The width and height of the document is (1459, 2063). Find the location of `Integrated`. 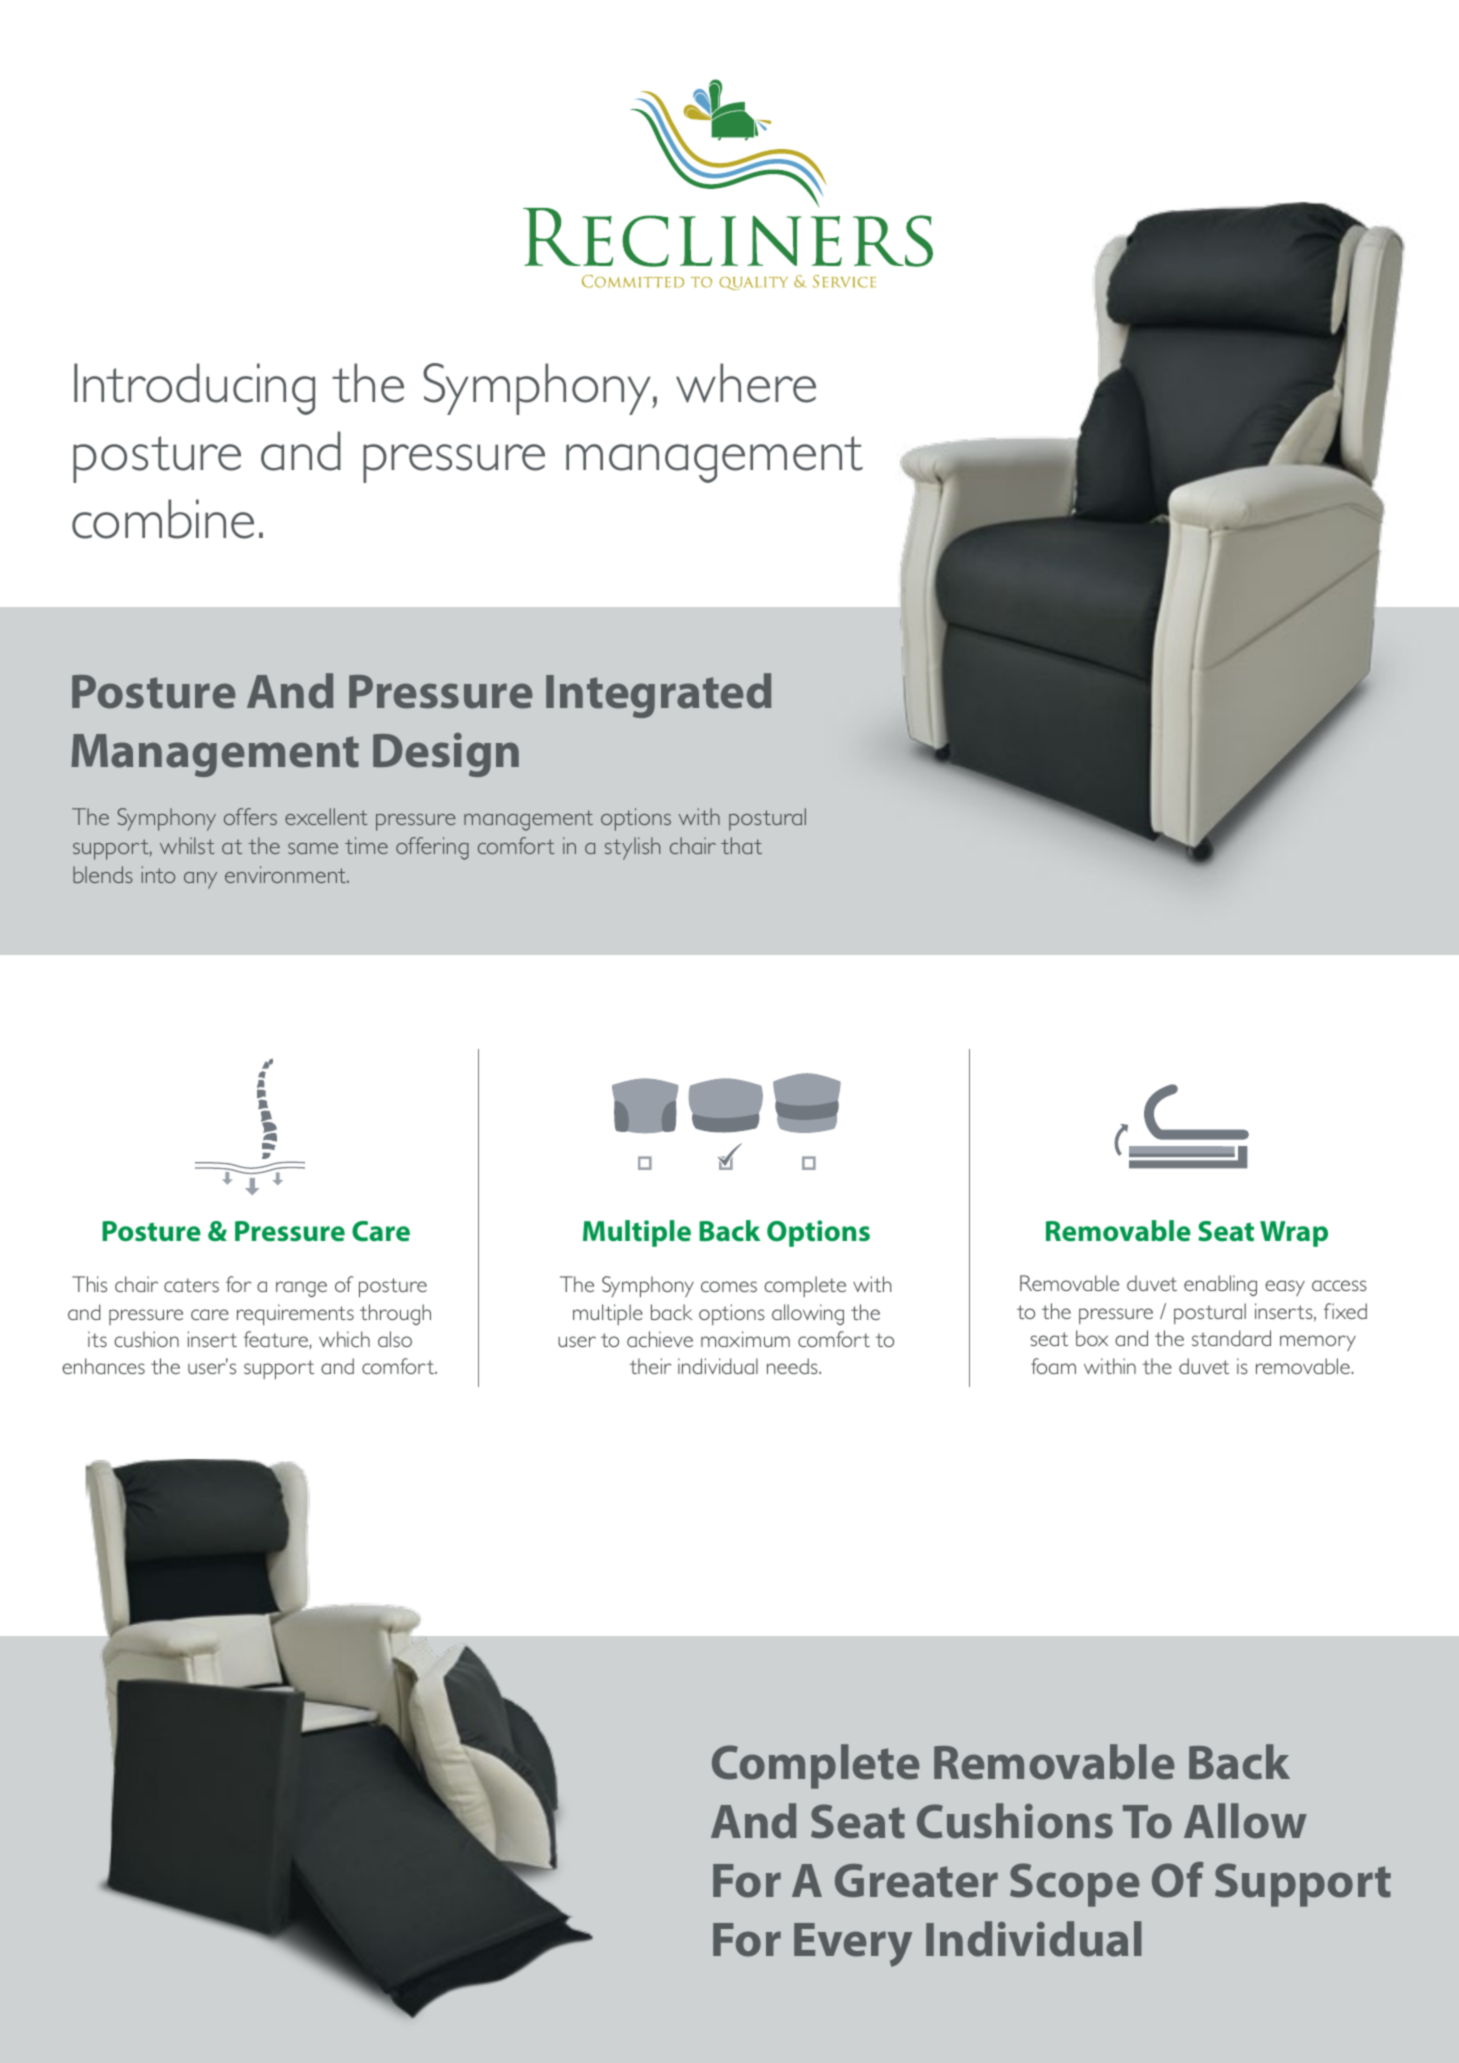

Integrated is located at coordinates (658, 695).
